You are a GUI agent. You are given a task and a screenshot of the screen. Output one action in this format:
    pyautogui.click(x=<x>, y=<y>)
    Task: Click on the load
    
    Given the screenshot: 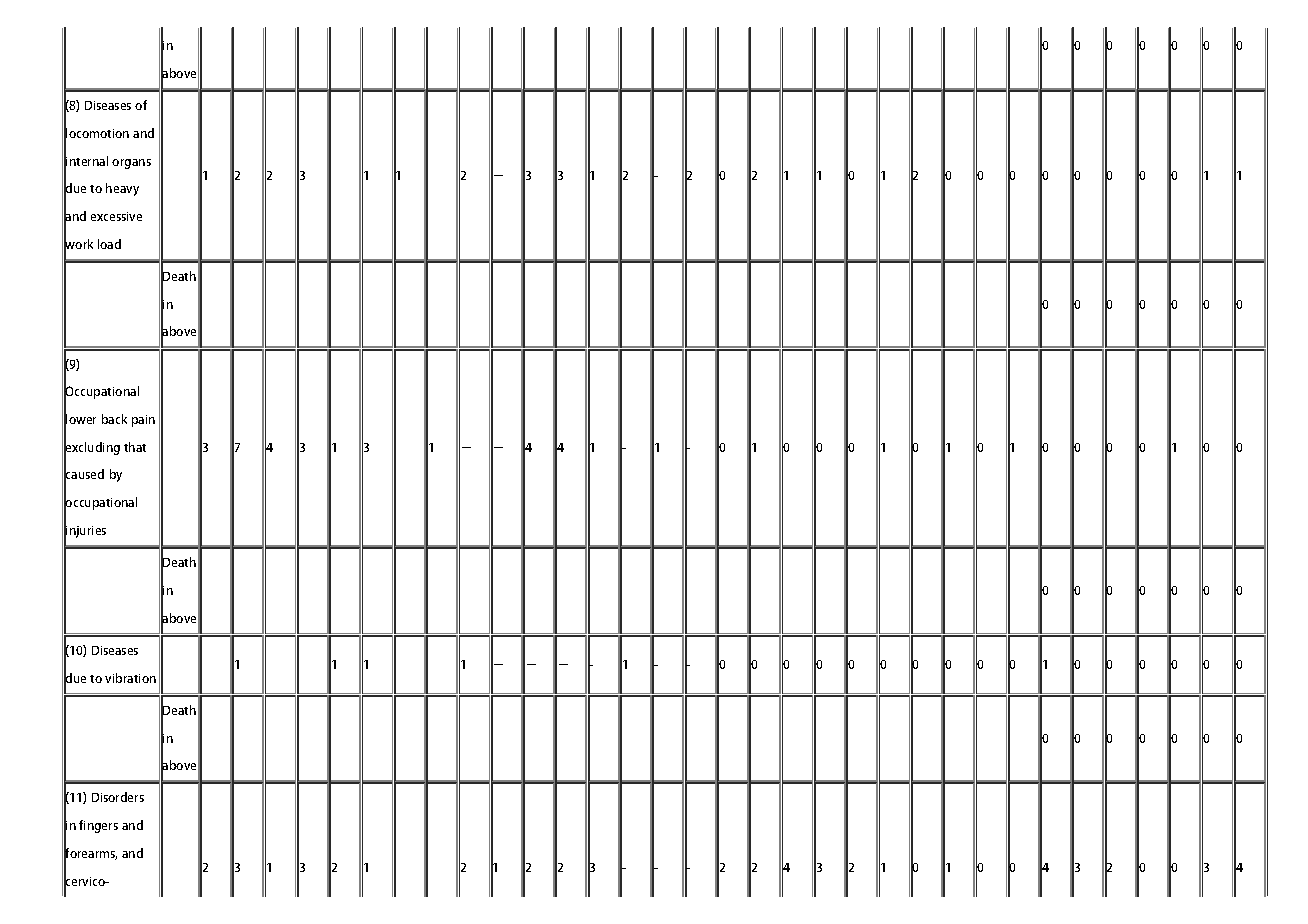 What is the action you would take?
    pyautogui.click(x=109, y=244)
